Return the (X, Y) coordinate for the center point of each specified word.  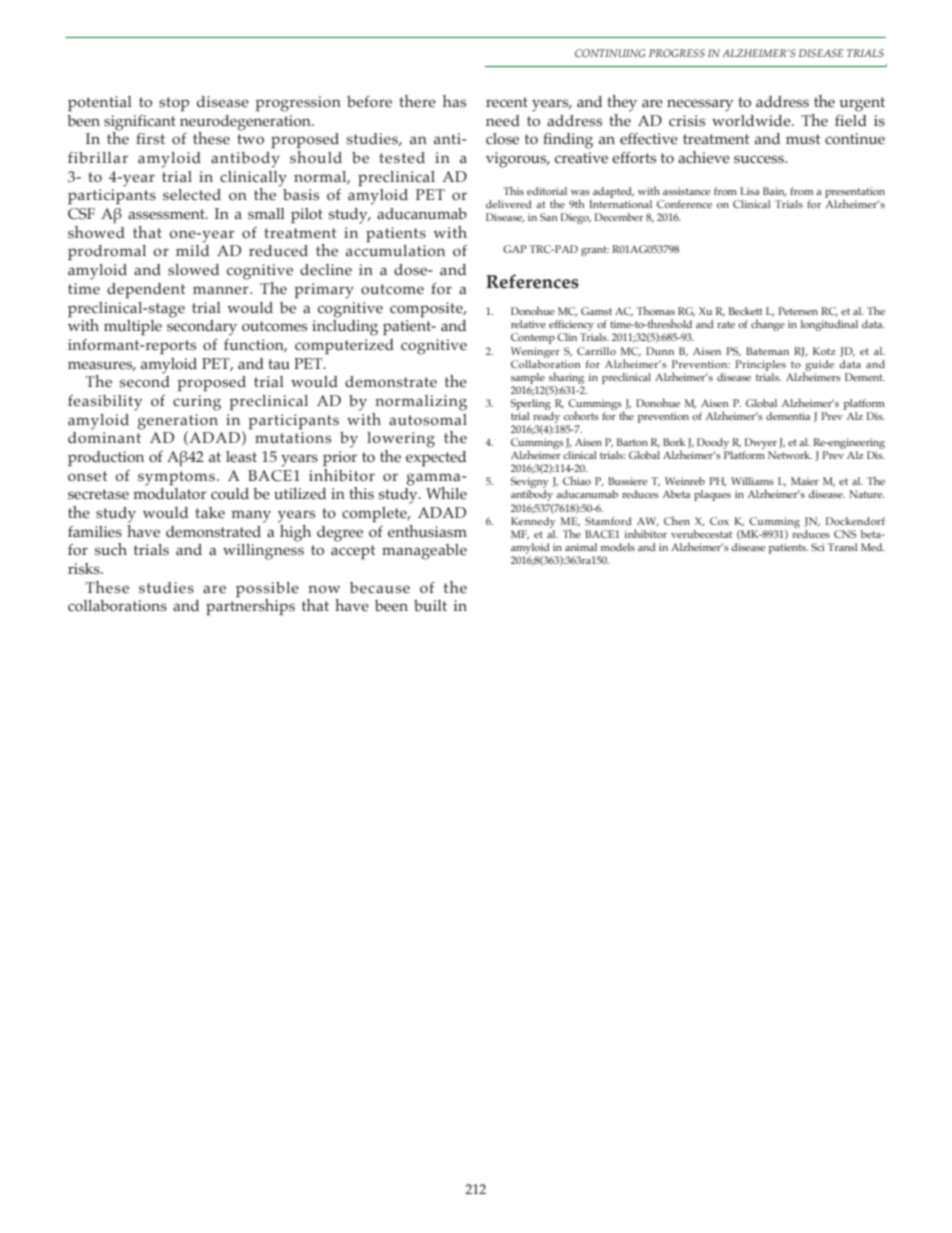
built (430, 606)
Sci (818, 547)
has (454, 101)
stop (174, 104)
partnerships (250, 606)
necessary (700, 105)
